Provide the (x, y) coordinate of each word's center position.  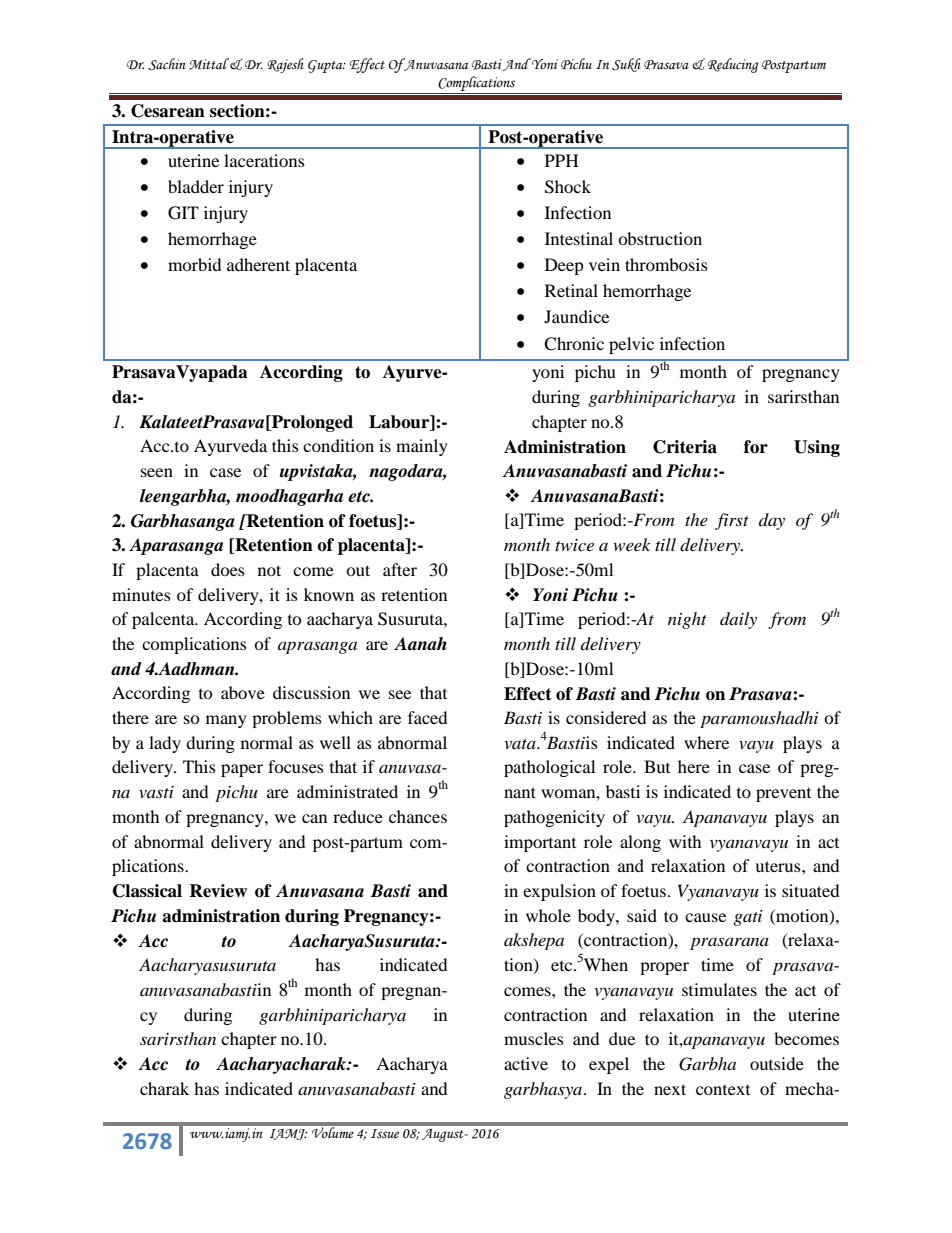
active (526, 1063)
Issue (385, 1134)
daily (738, 620)
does (228, 569)
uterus (779, 866)
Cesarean (168, 111)
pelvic (631, 345)
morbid (194, 264)
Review (218, 891)
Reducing (733, 65)
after (400, 569)
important (540, 843)
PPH (562, 160)
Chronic (574, 344)
